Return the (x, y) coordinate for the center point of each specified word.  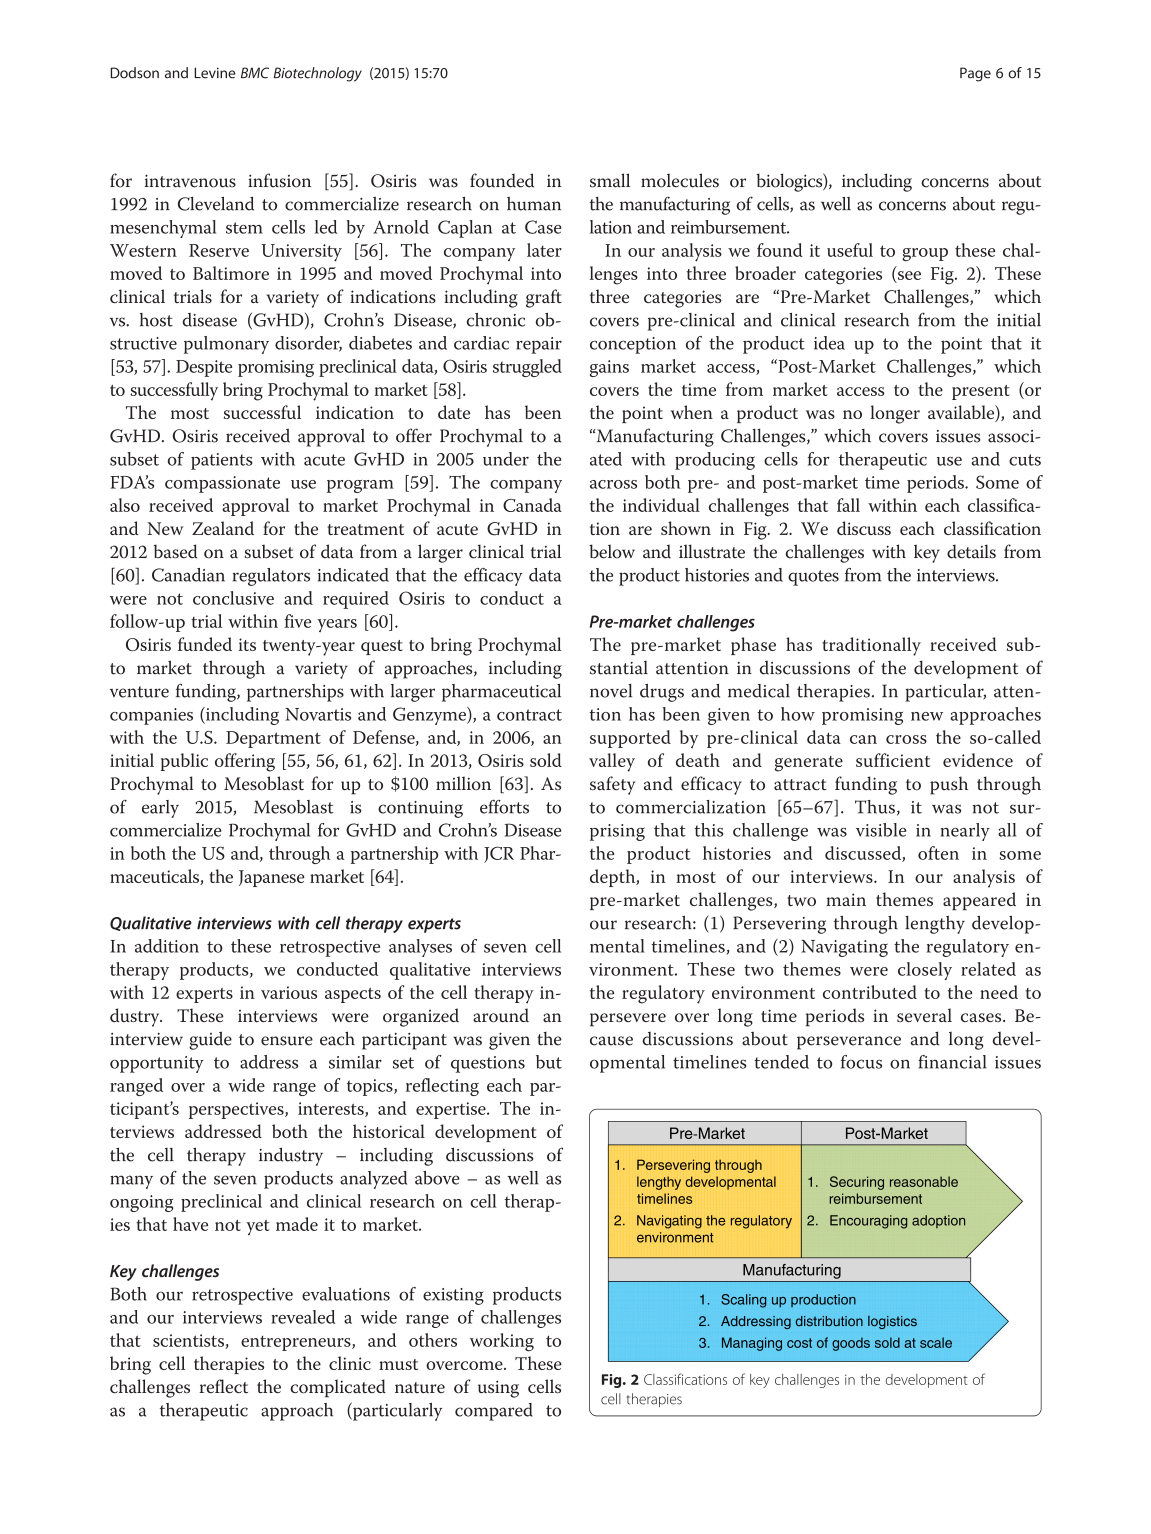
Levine (214, 73)
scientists (189, 1341)
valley (612, 762)
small (610, 180)
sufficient (893, 760)
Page (975, 74)
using (498, 1389)
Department (273, 739)
